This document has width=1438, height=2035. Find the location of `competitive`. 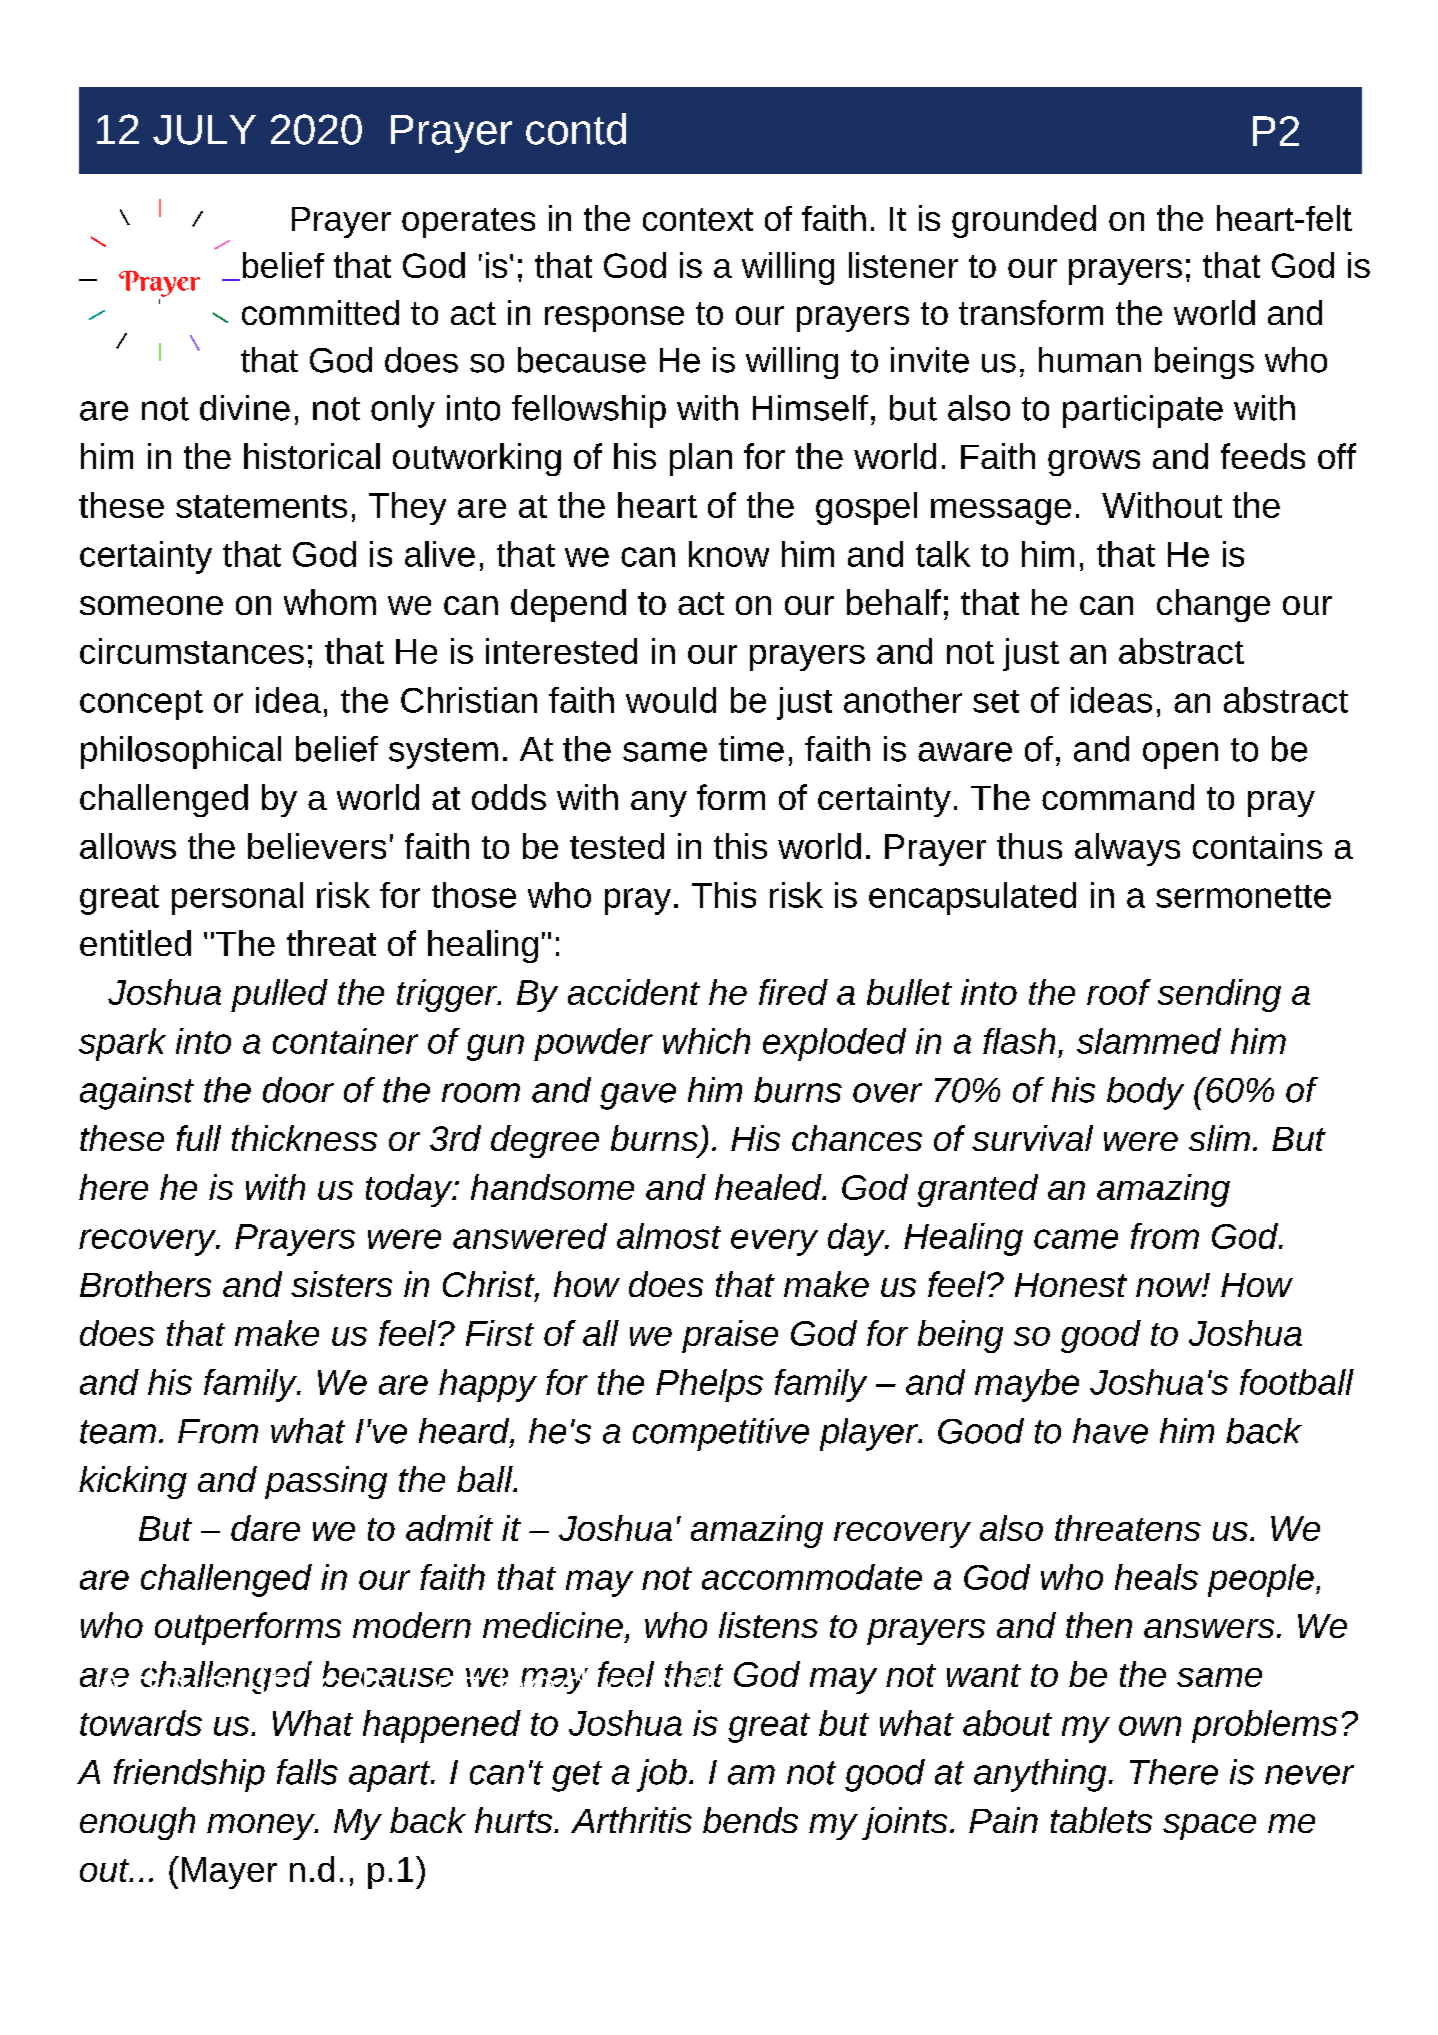

competitive is located at coordinates (721, 1434).
